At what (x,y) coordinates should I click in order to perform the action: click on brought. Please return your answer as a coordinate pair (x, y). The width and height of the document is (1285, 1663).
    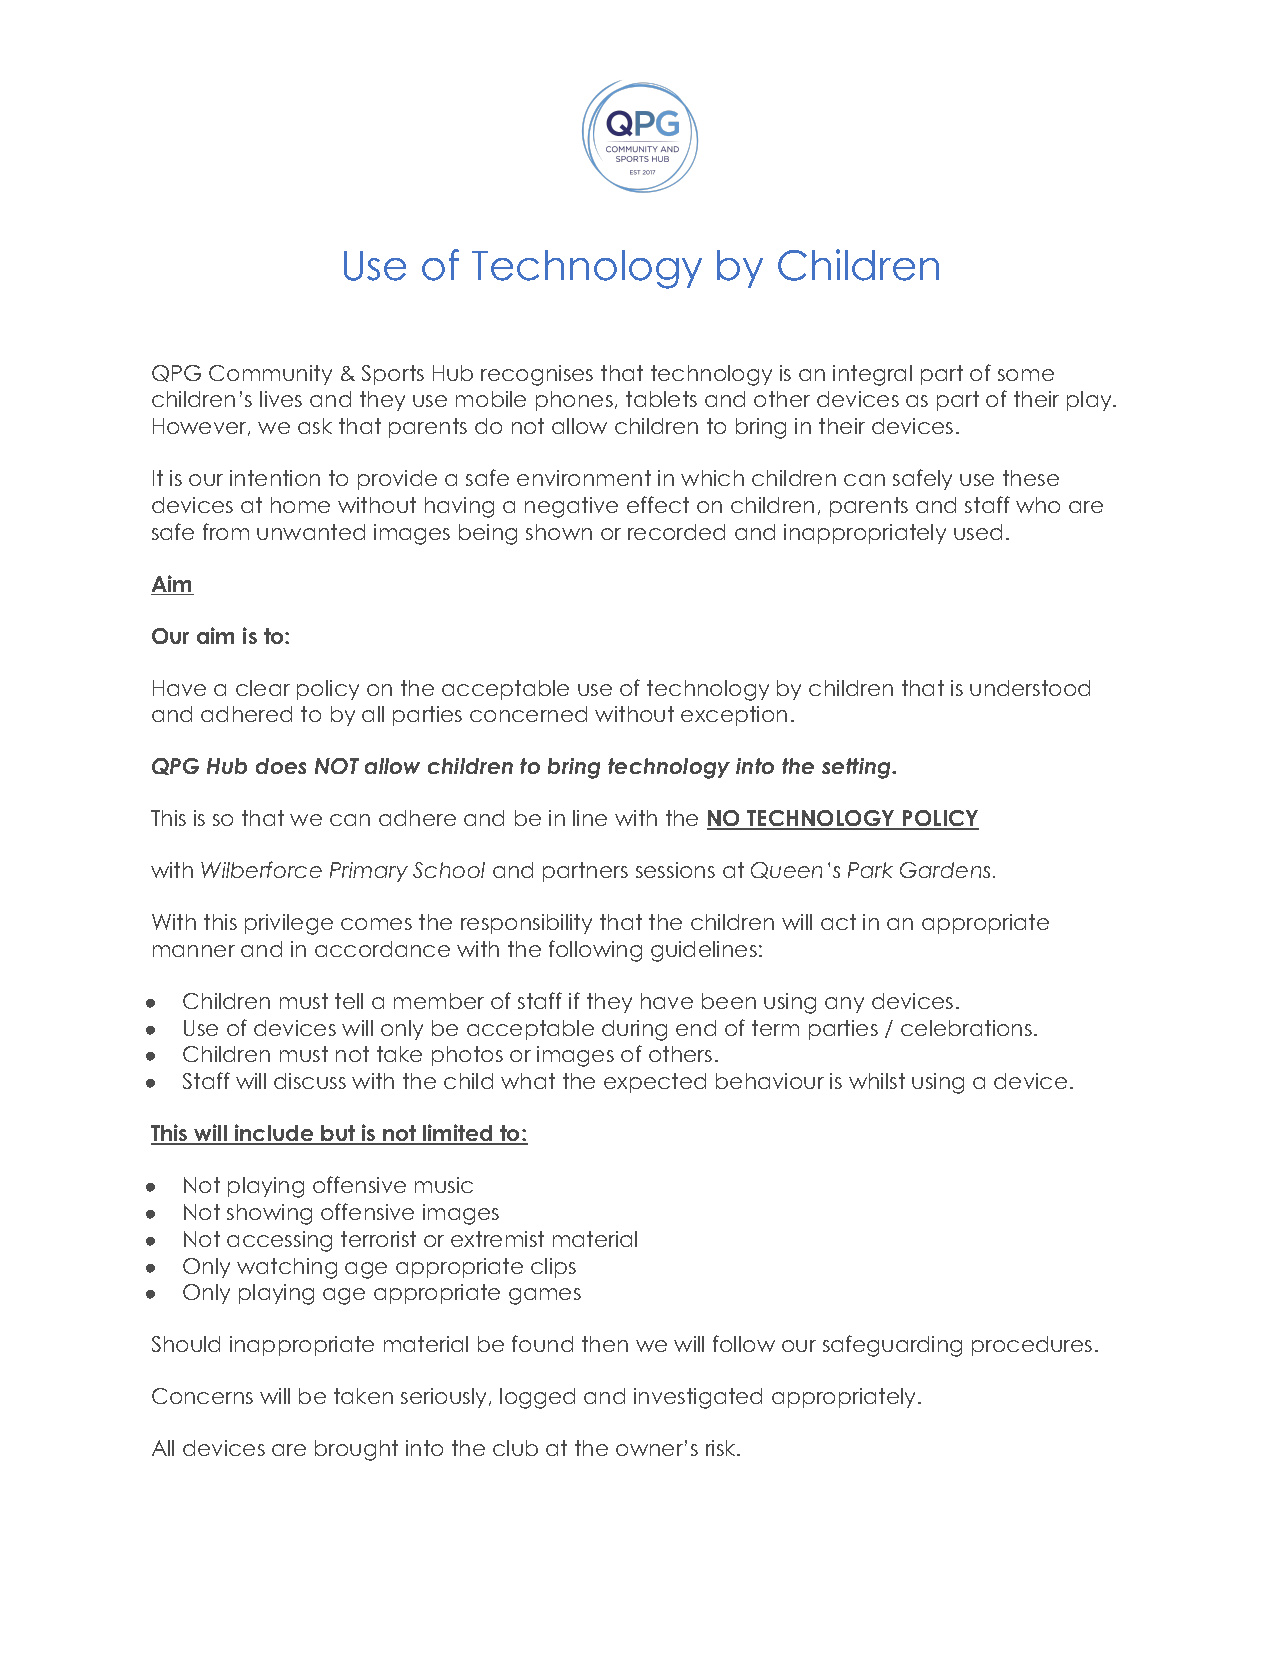
    Looking at the image, I should click on (356, 1450).
